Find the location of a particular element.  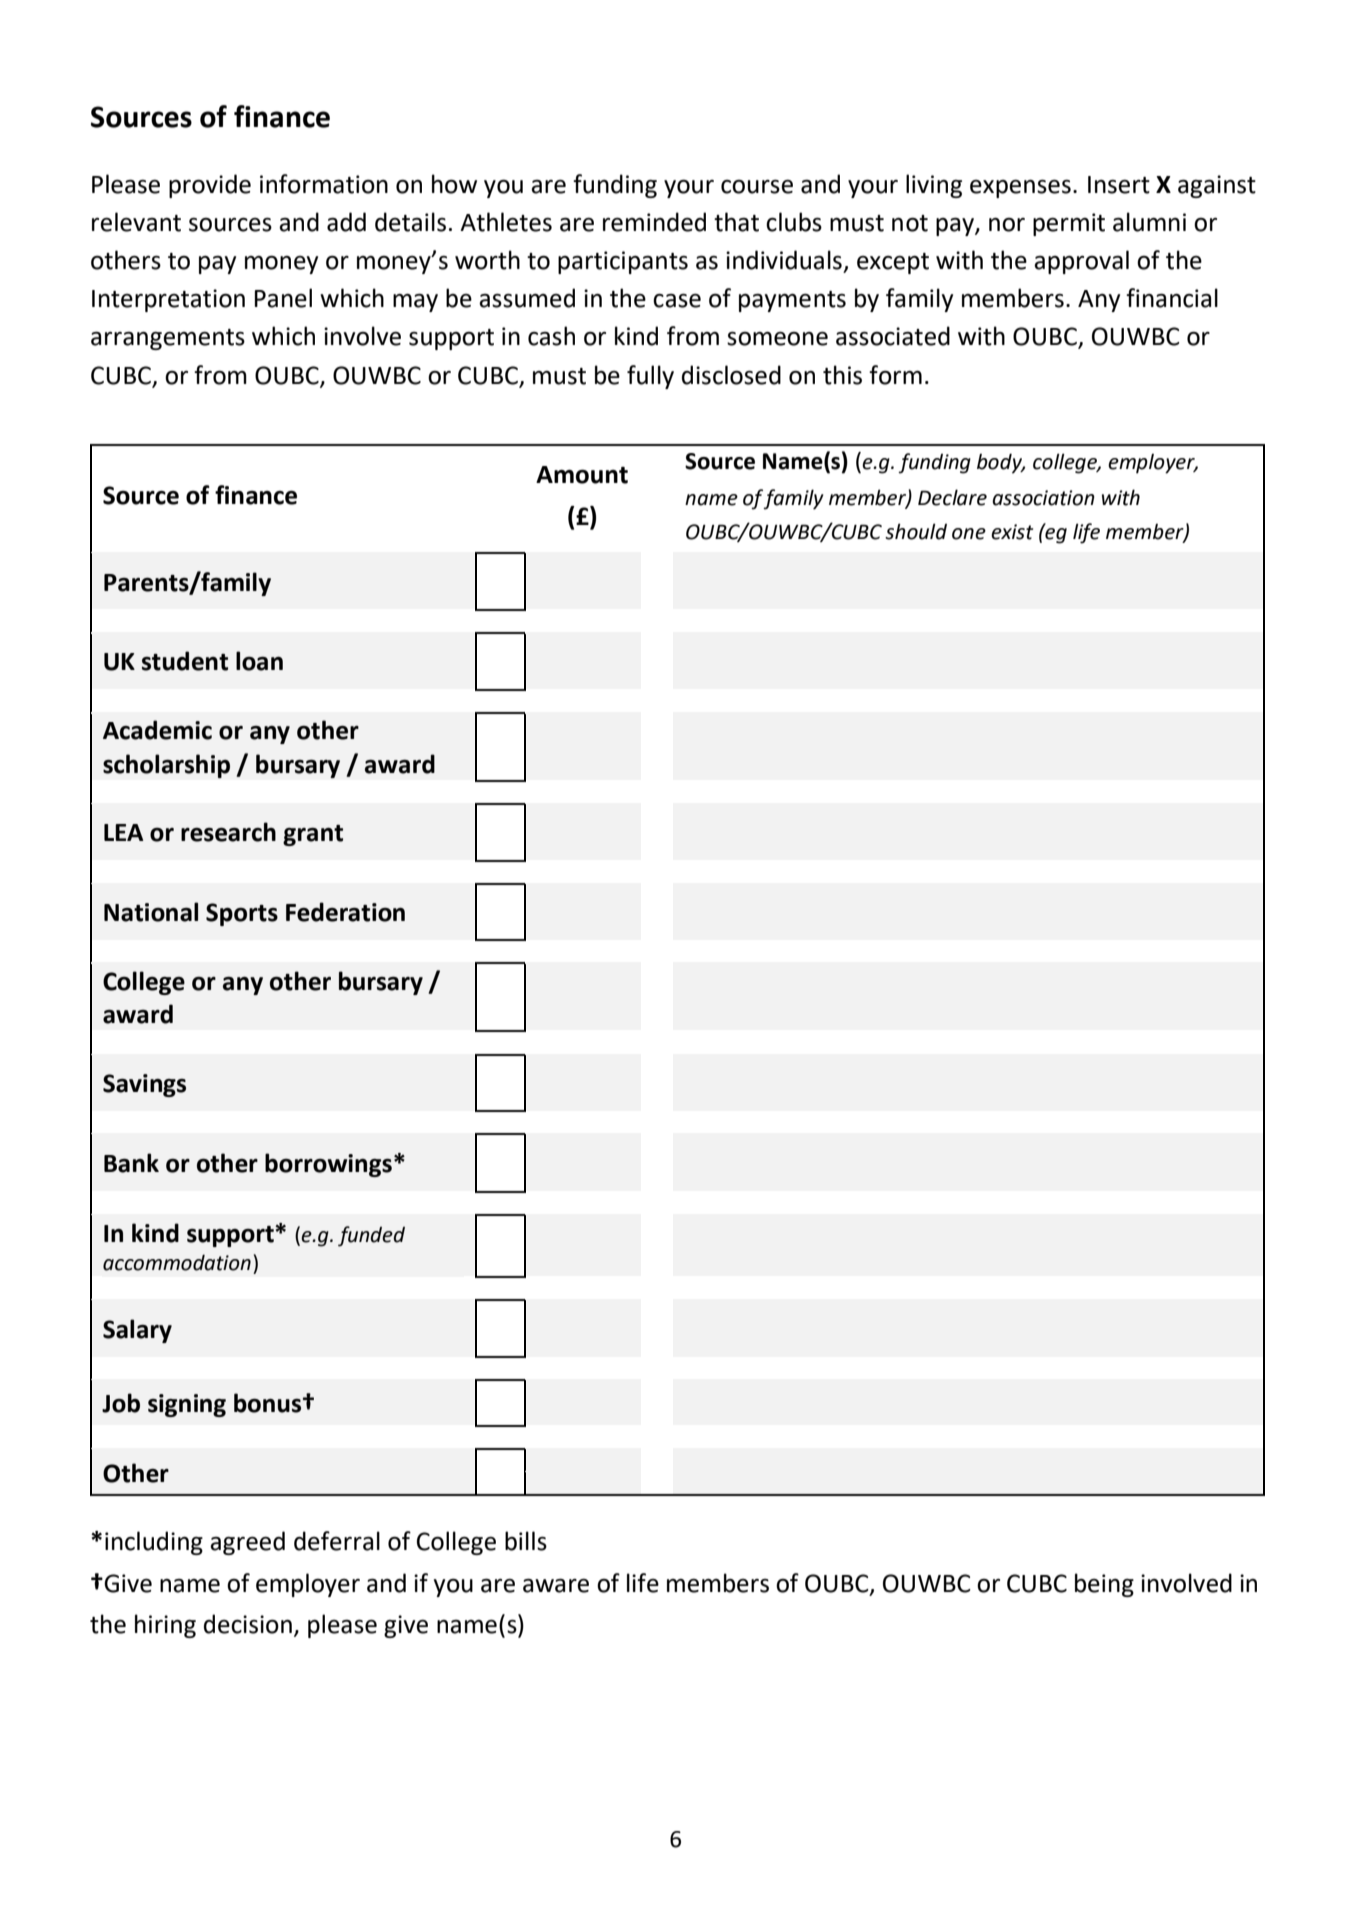

permit is located at coordinates (1069, 224).
